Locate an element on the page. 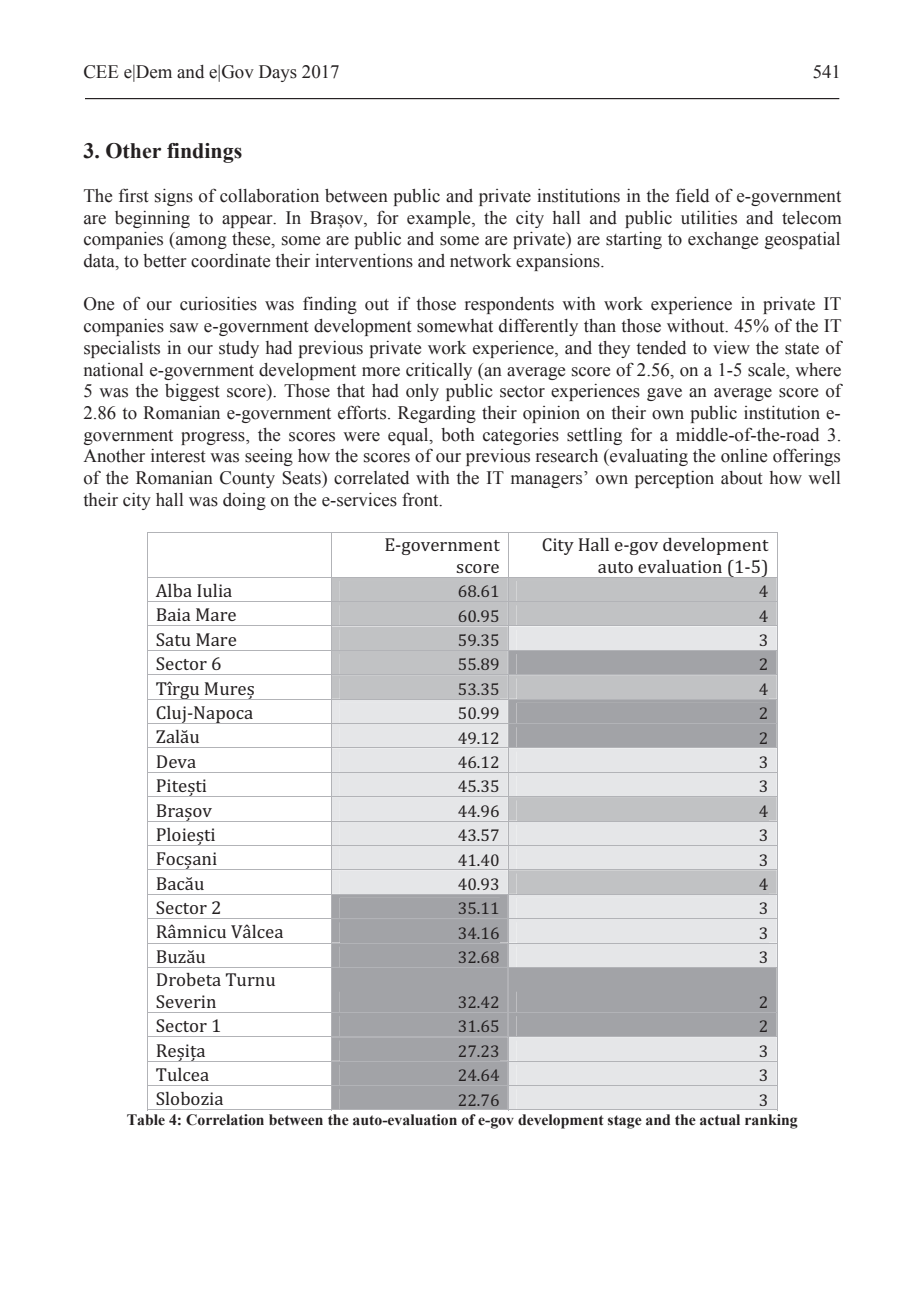 The width and height of the image is (924, 1305). field is located at coordinates (692, 195).
